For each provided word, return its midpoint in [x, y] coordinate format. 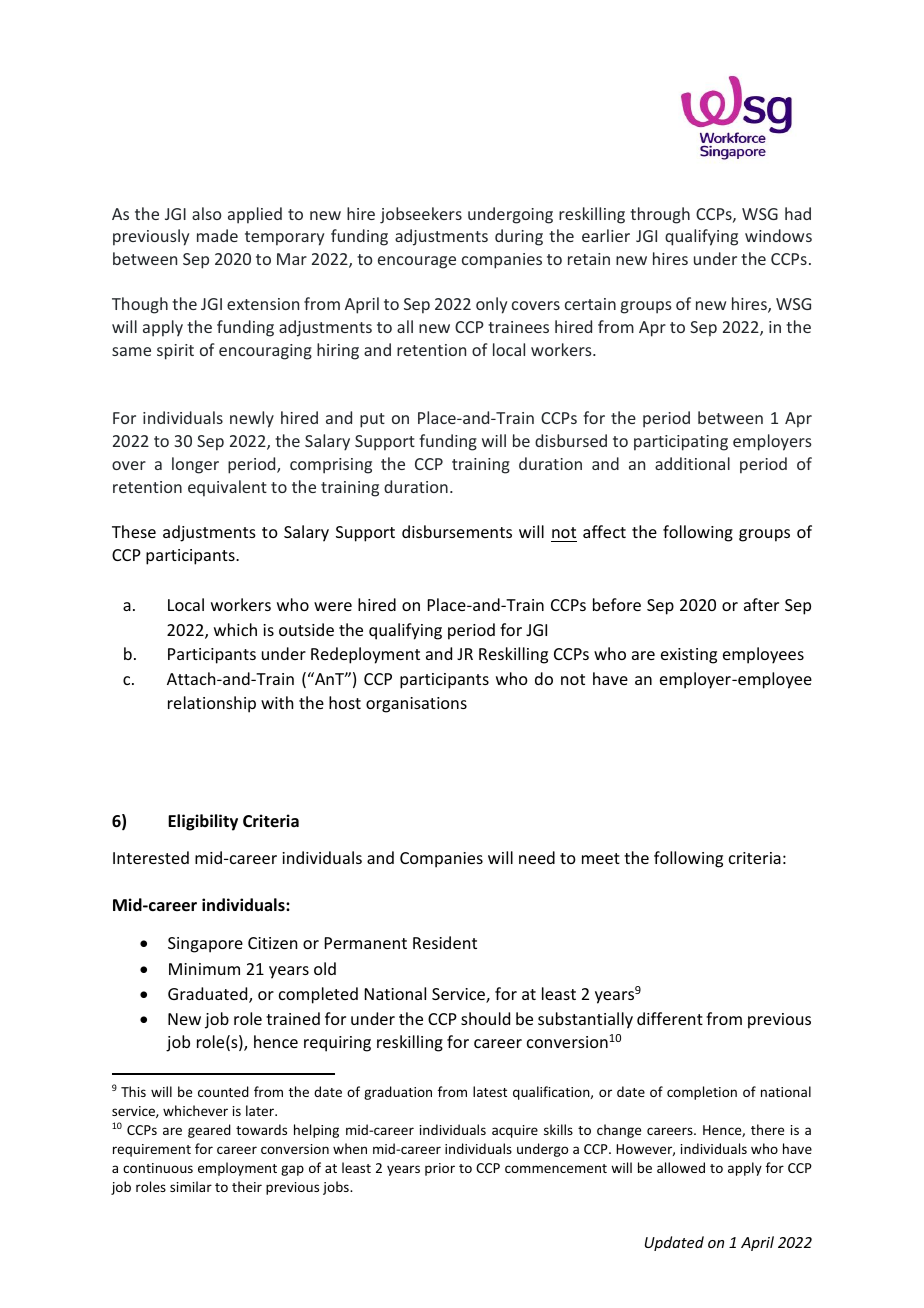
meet [601, 858]
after [761, 604]
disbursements [457, 531]
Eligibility [203, 822]
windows [778, 235]
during [519, 237]
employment [237, 1169]
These [134, 531]
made [217, 235]
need [537, 857]
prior [440, 1169]
